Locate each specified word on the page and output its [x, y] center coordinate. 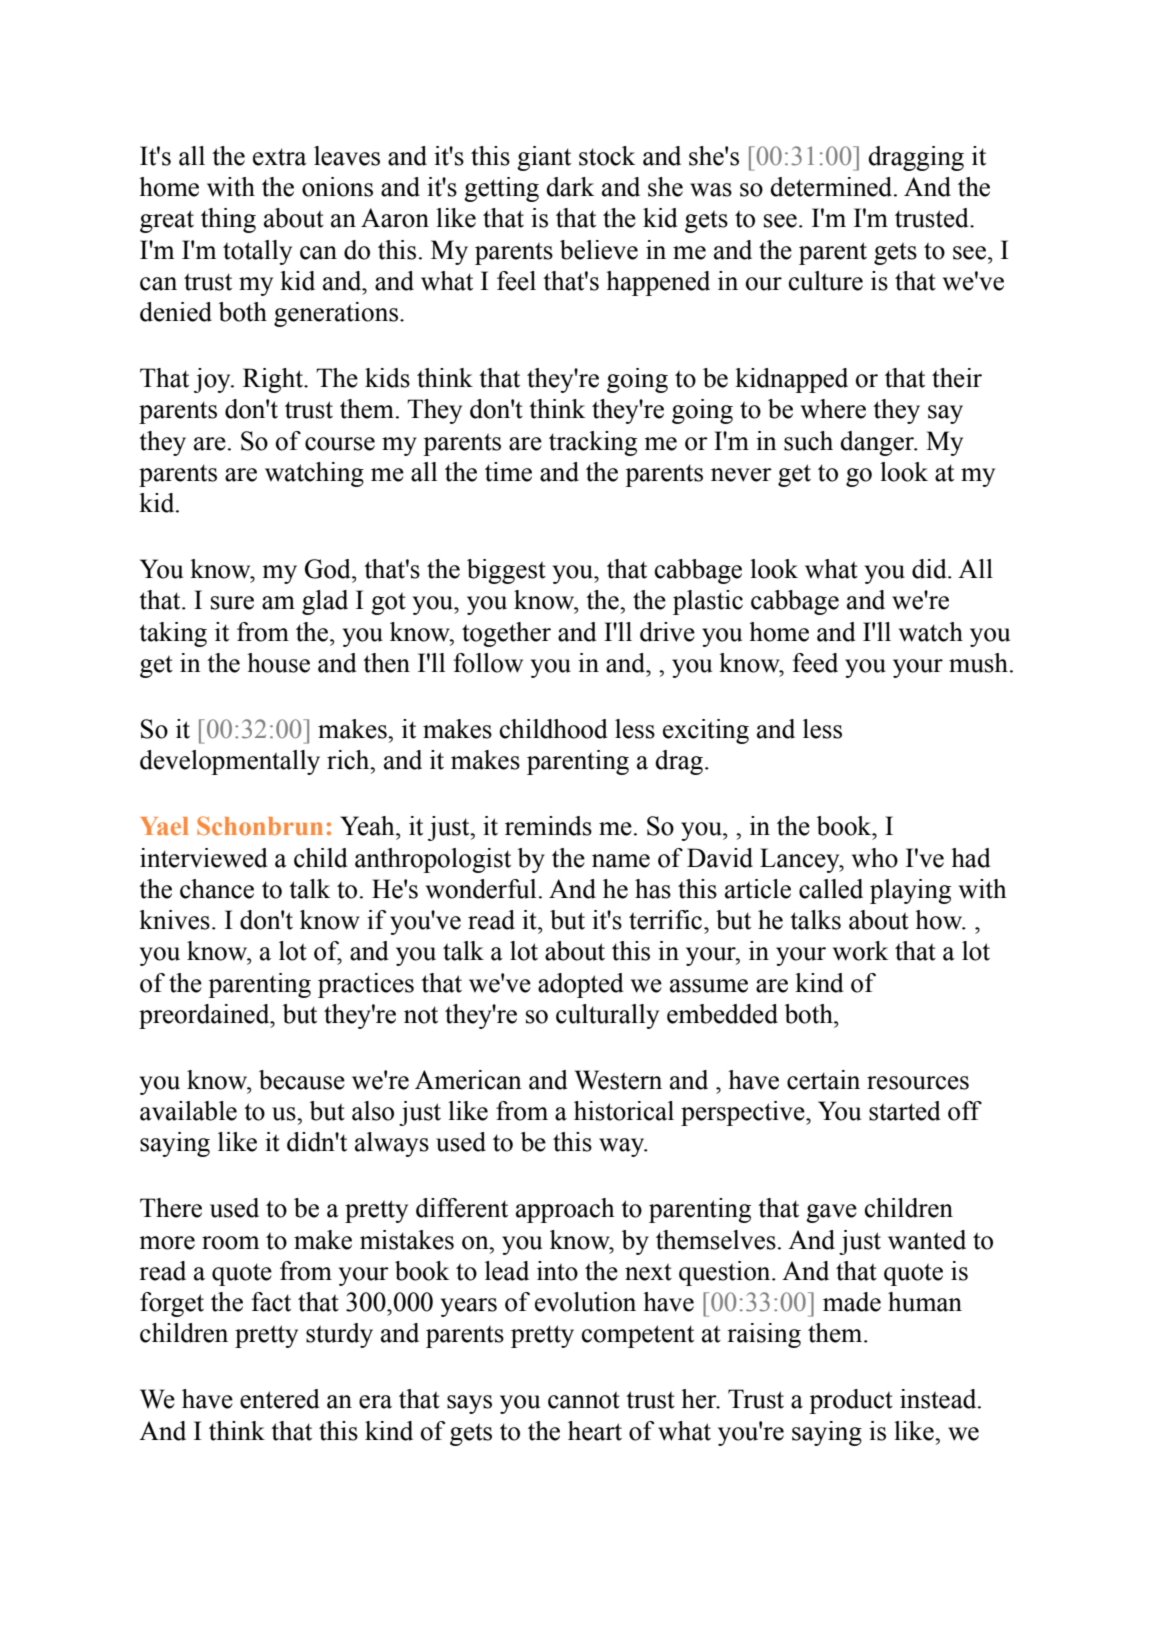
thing [228, 220]
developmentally [230, 762]
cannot [584, 1400]
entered [280, 1399]
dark [570, 187]
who [875, 858]
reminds [548, 826]
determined [832, 187]
